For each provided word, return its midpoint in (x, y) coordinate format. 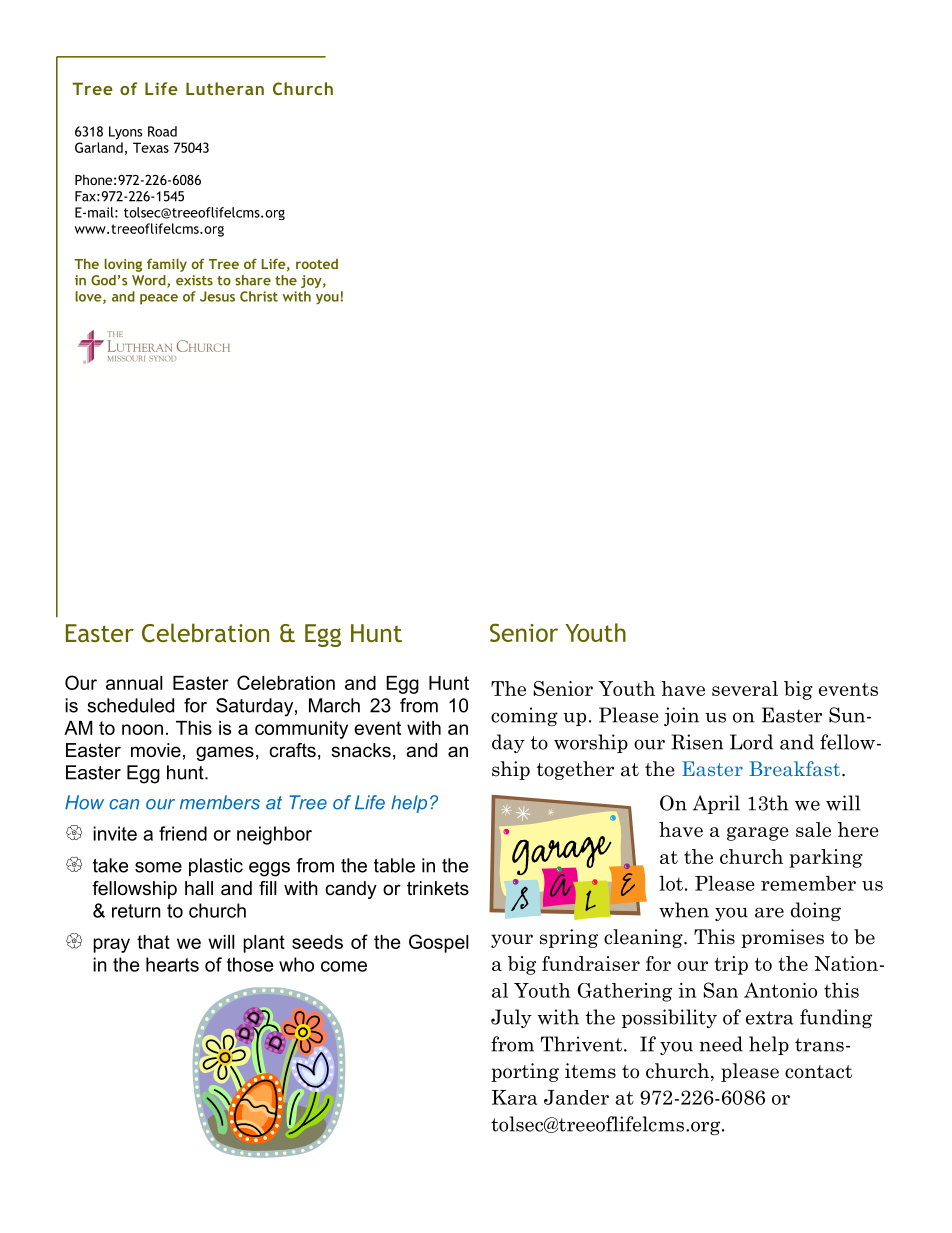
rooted (317, 263)
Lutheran (225, 88)
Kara (514, 1097)
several (745, 688)
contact (818, 1072)
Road (162, 131)
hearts (172, 964)
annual (134, 683)
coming (524, 716)
